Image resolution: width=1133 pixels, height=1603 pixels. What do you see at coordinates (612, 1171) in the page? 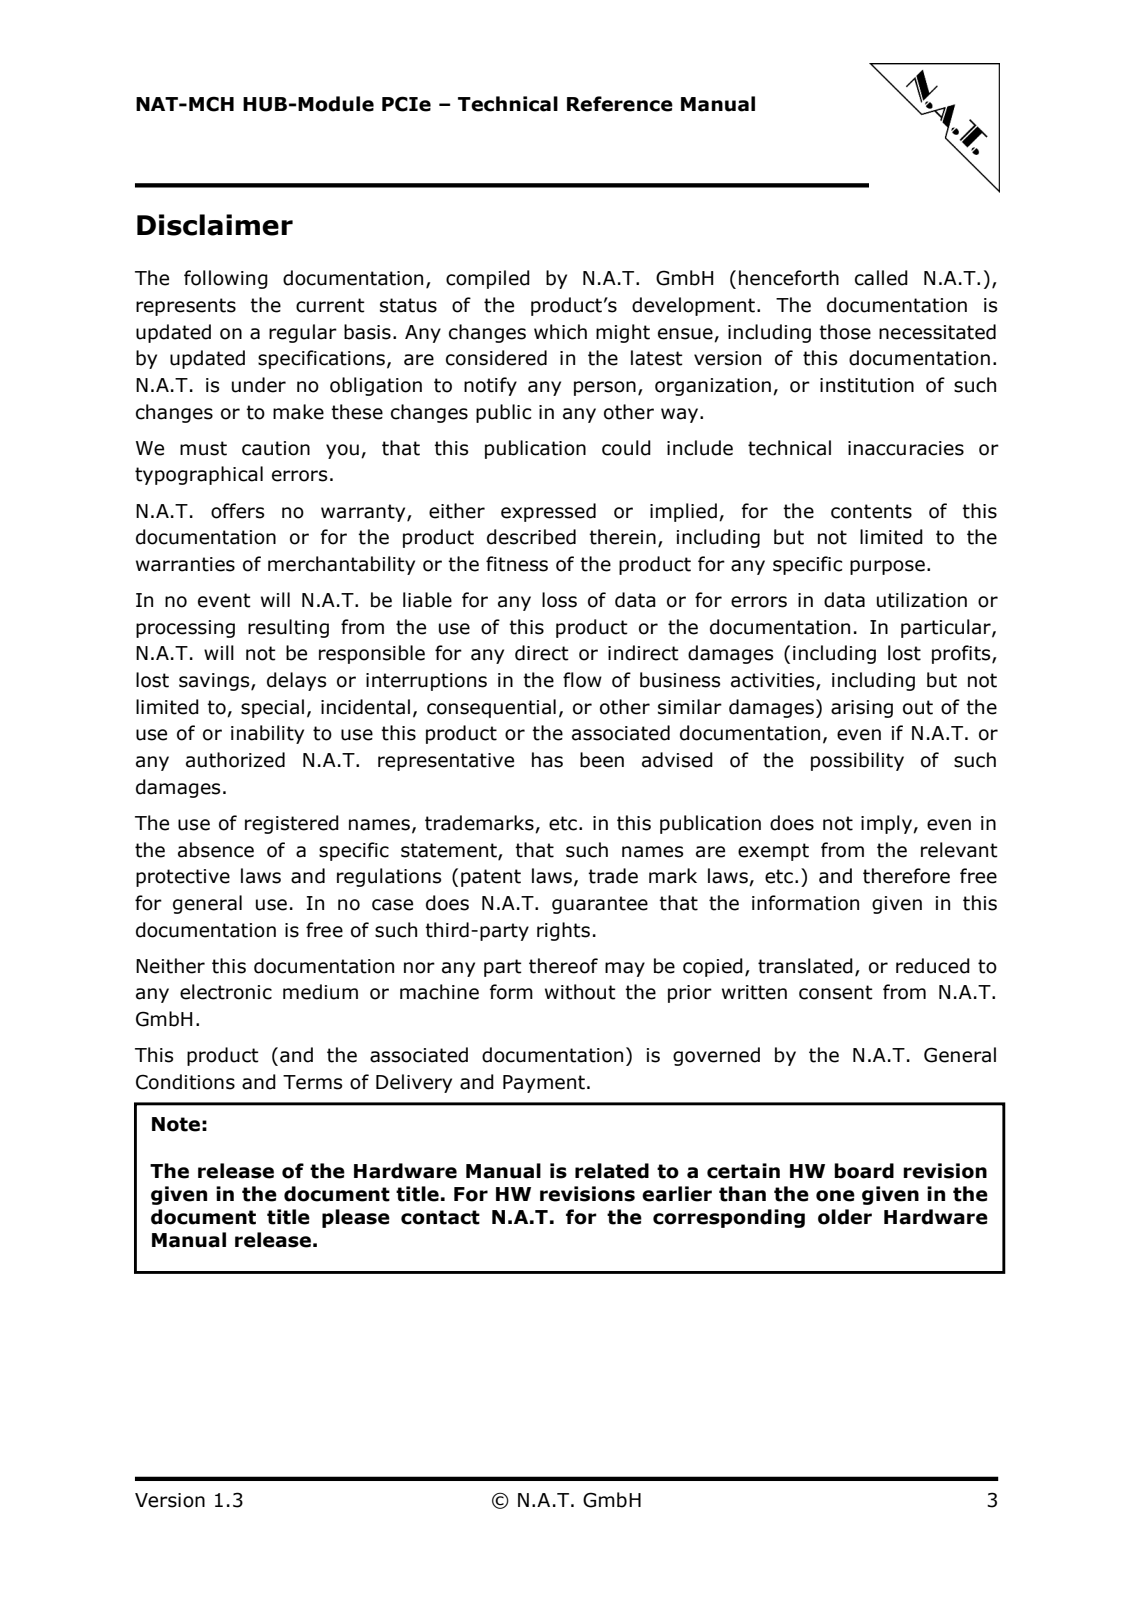
I see `related` at bounding box center [612, 1171].
